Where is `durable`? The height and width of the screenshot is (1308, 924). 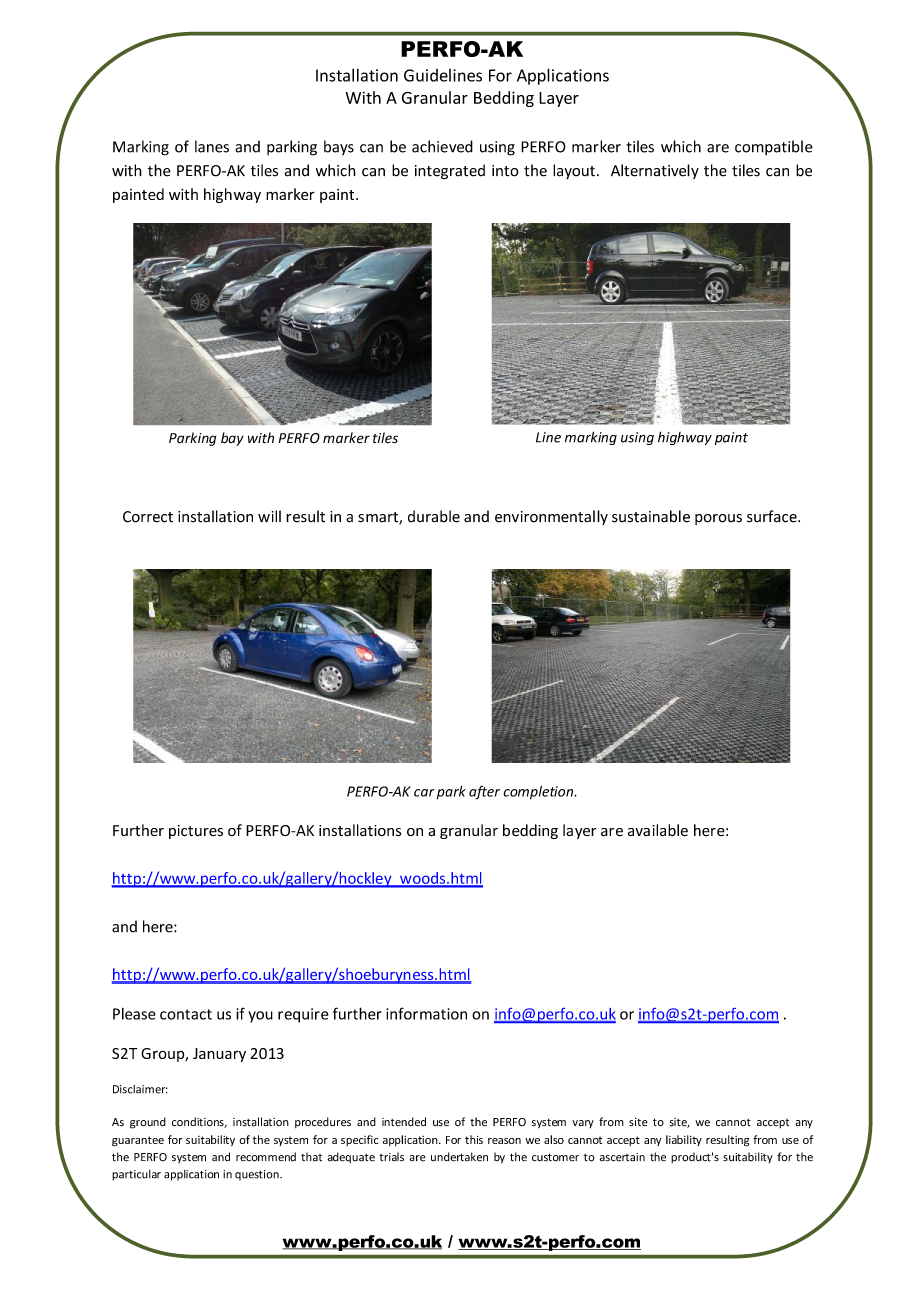
durable is located at coordinates (434, 516).
